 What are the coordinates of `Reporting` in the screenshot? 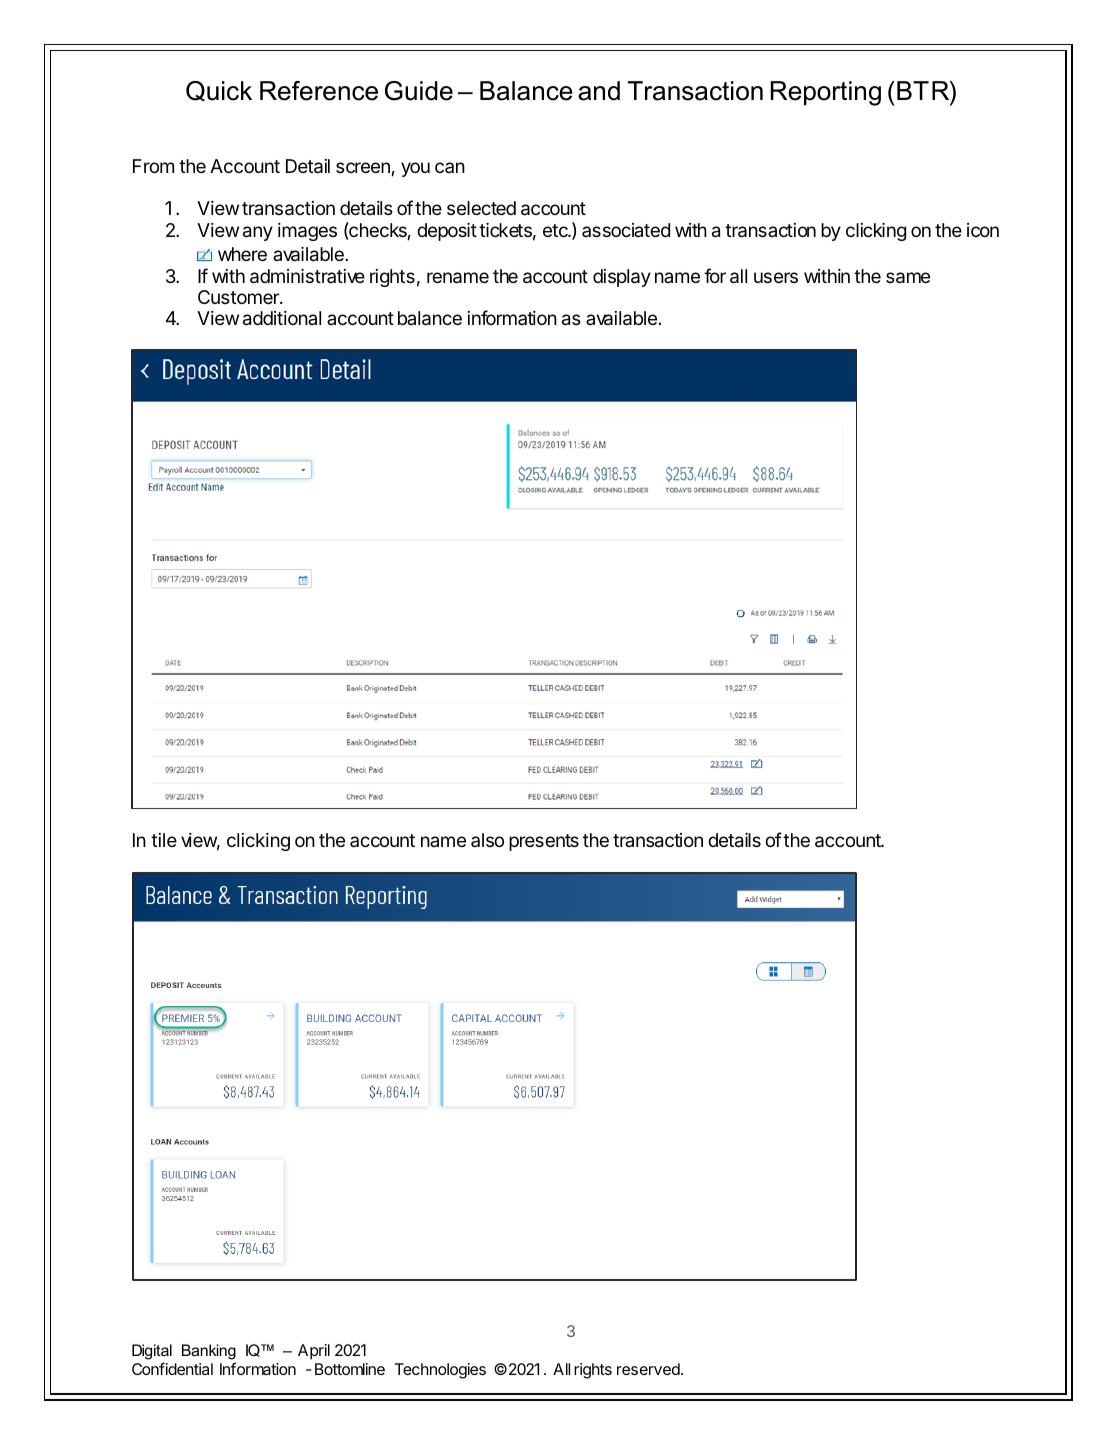 It's located at (826, 93).
